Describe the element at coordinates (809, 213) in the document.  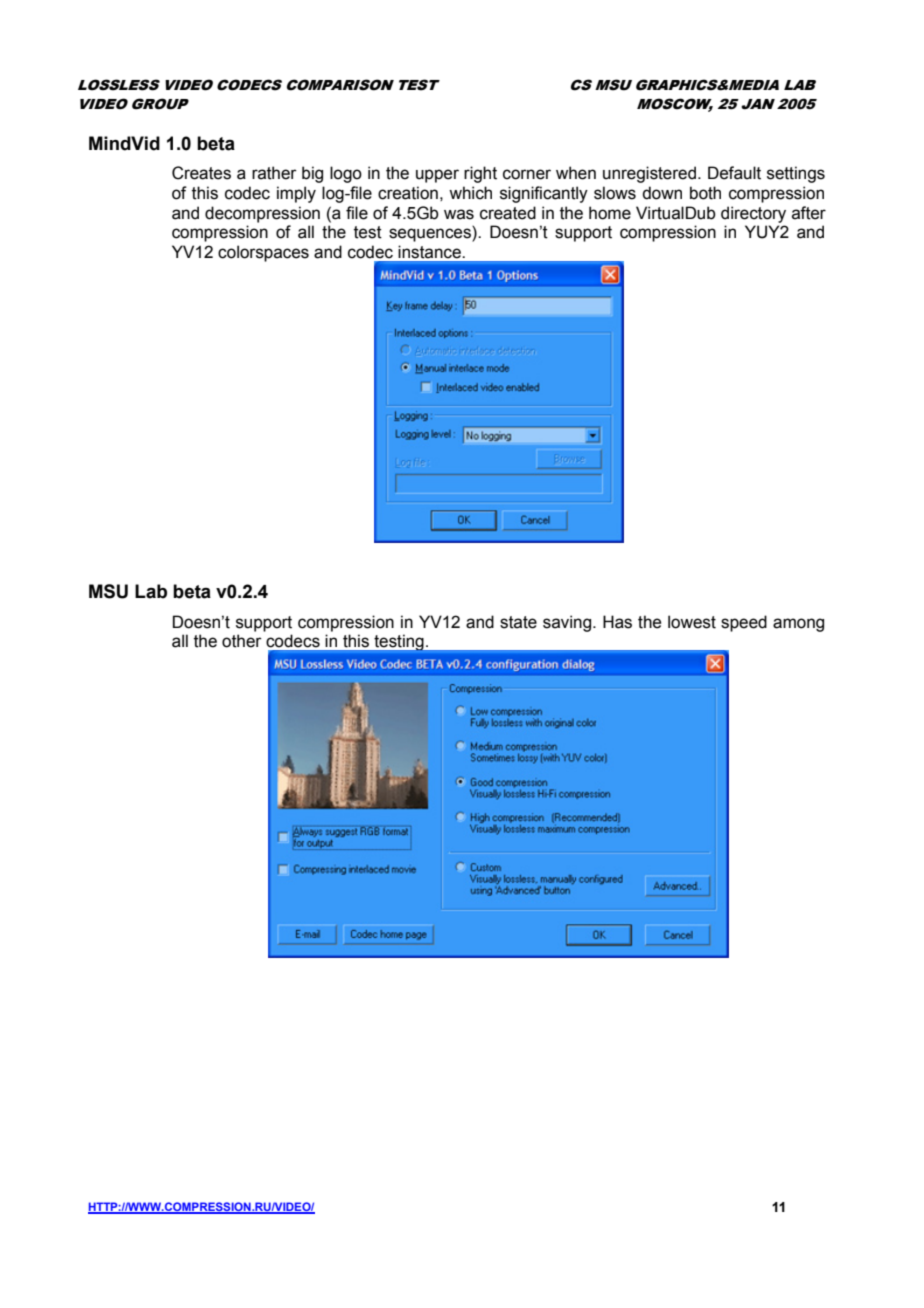
I see `after` at that location.
